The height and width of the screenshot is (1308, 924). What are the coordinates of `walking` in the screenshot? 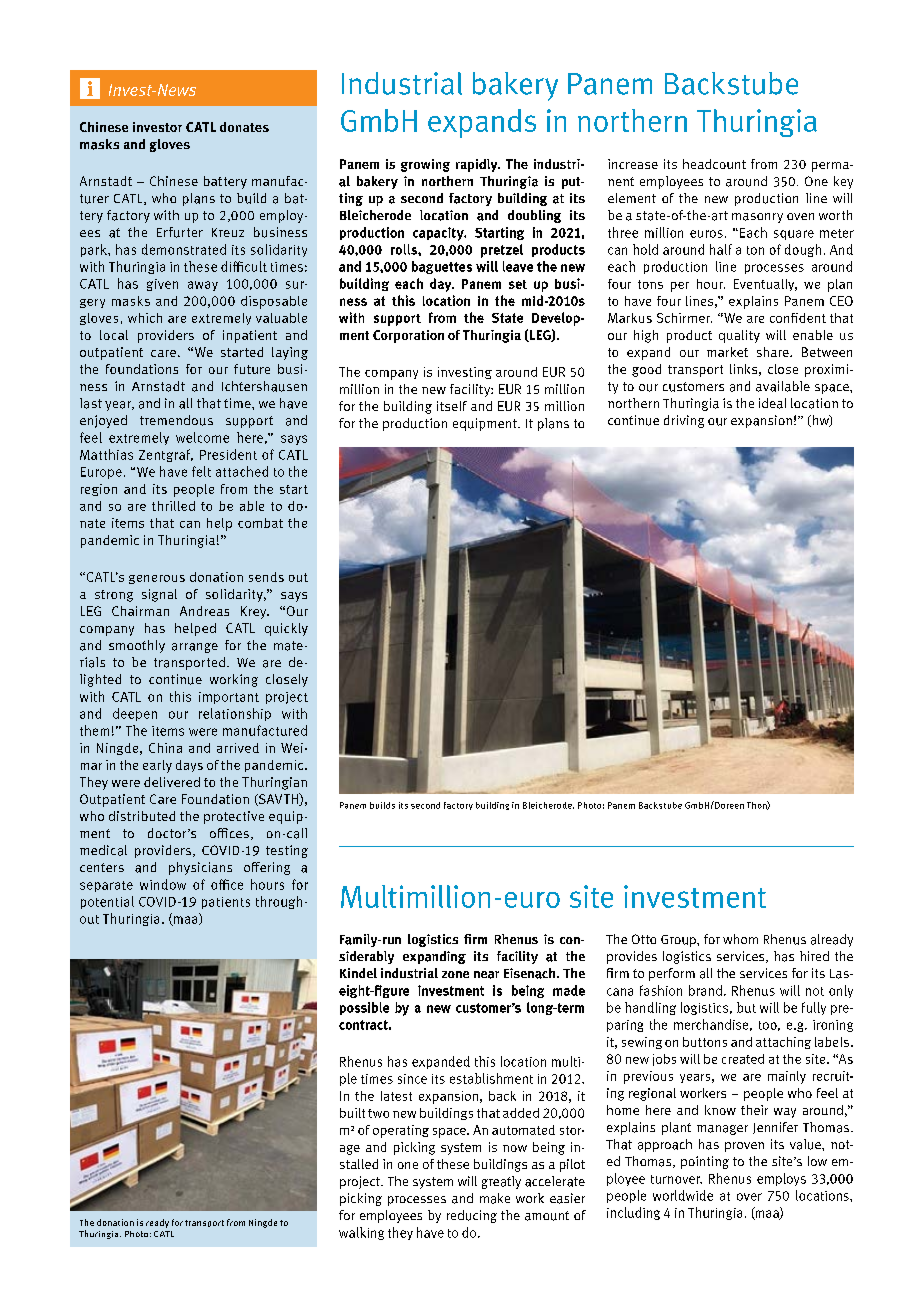 It's located at (361, 1233).
